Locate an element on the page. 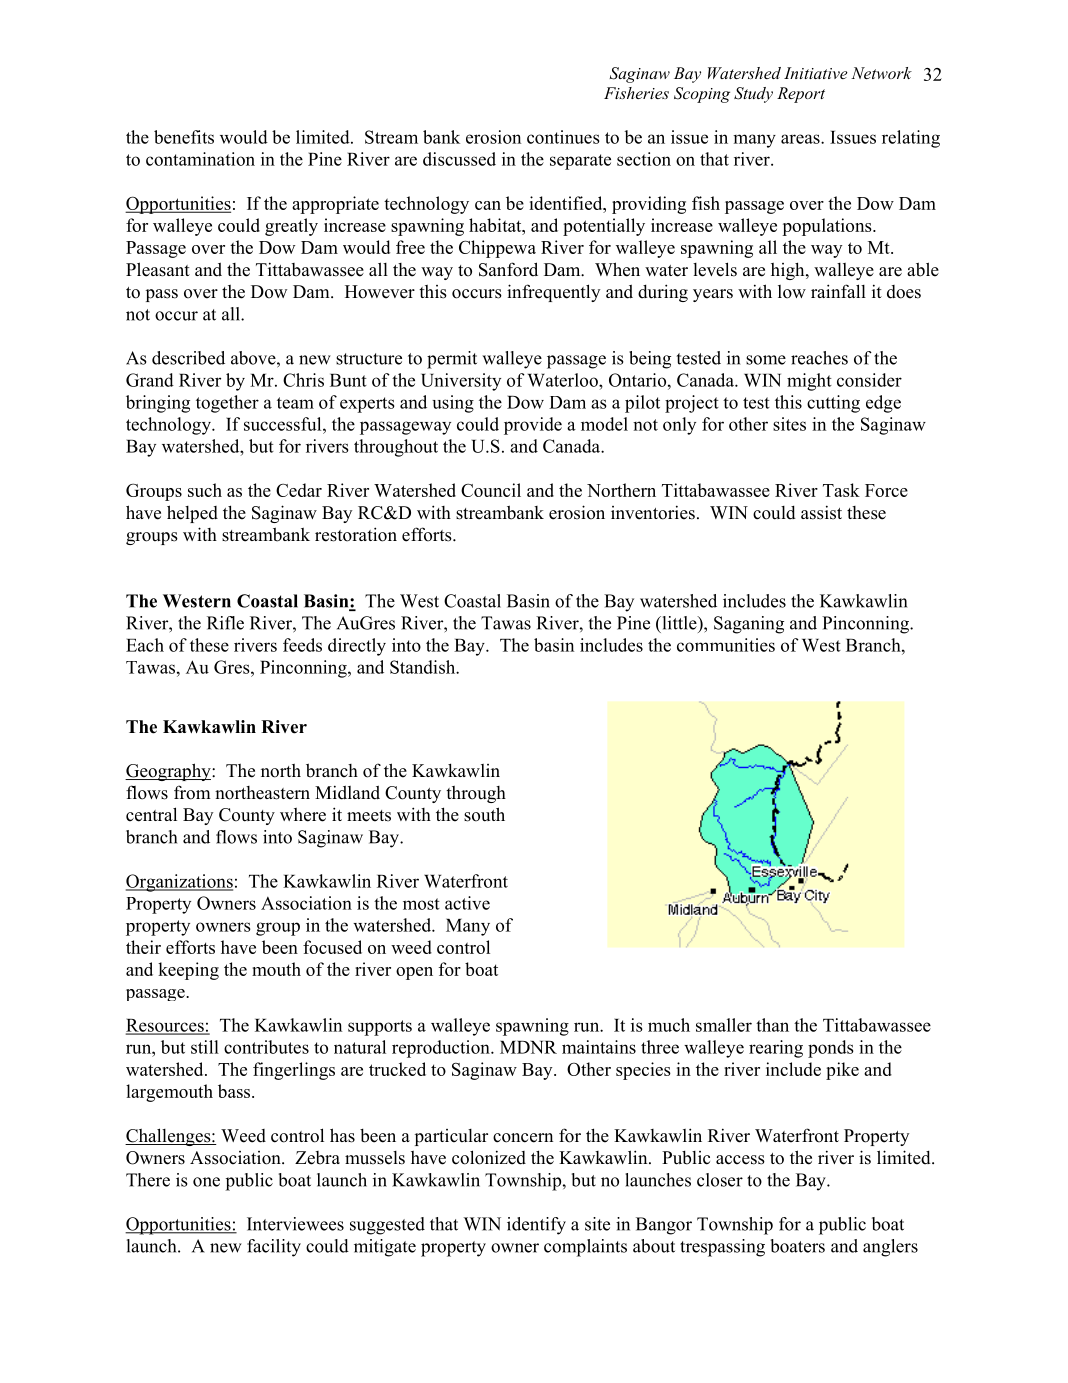 The height and width of the page is (1383, 1068). benefits is located at coordinates (184, 137).
